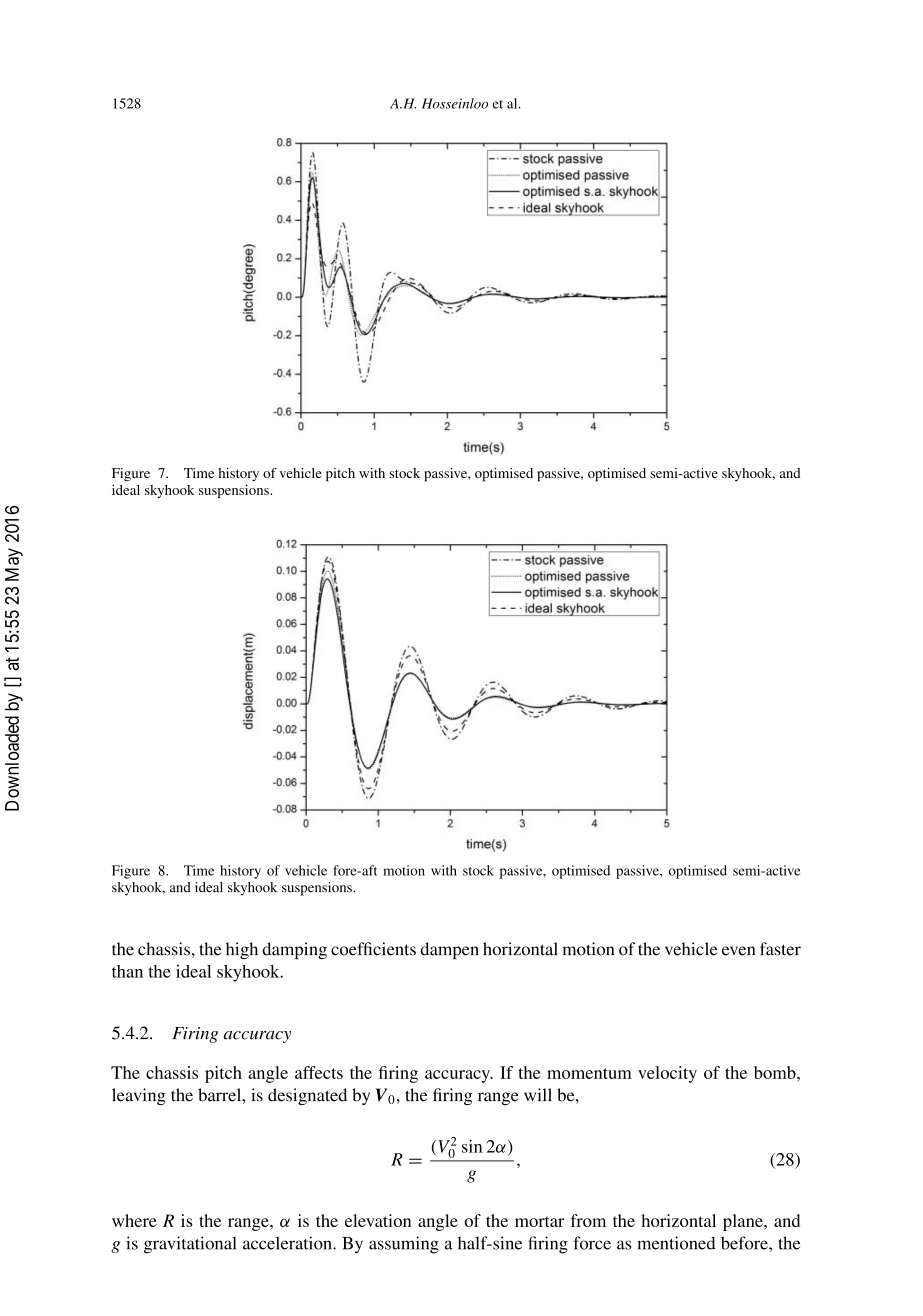  Describe the element at coordinates (319, 1072) in the screenshot. I see `affects` at that location.
